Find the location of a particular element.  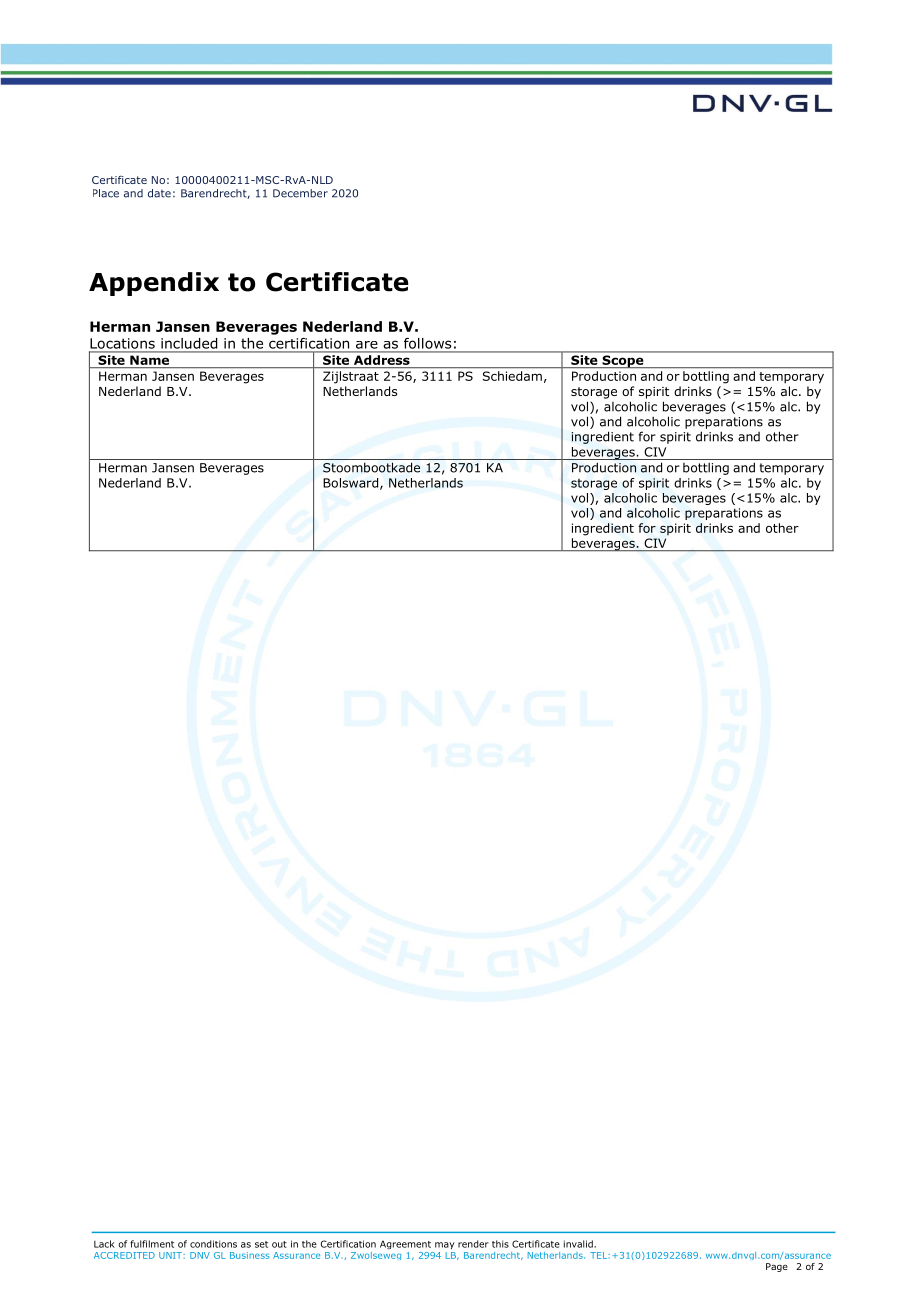

follows is located at coordinates (427, 343).
